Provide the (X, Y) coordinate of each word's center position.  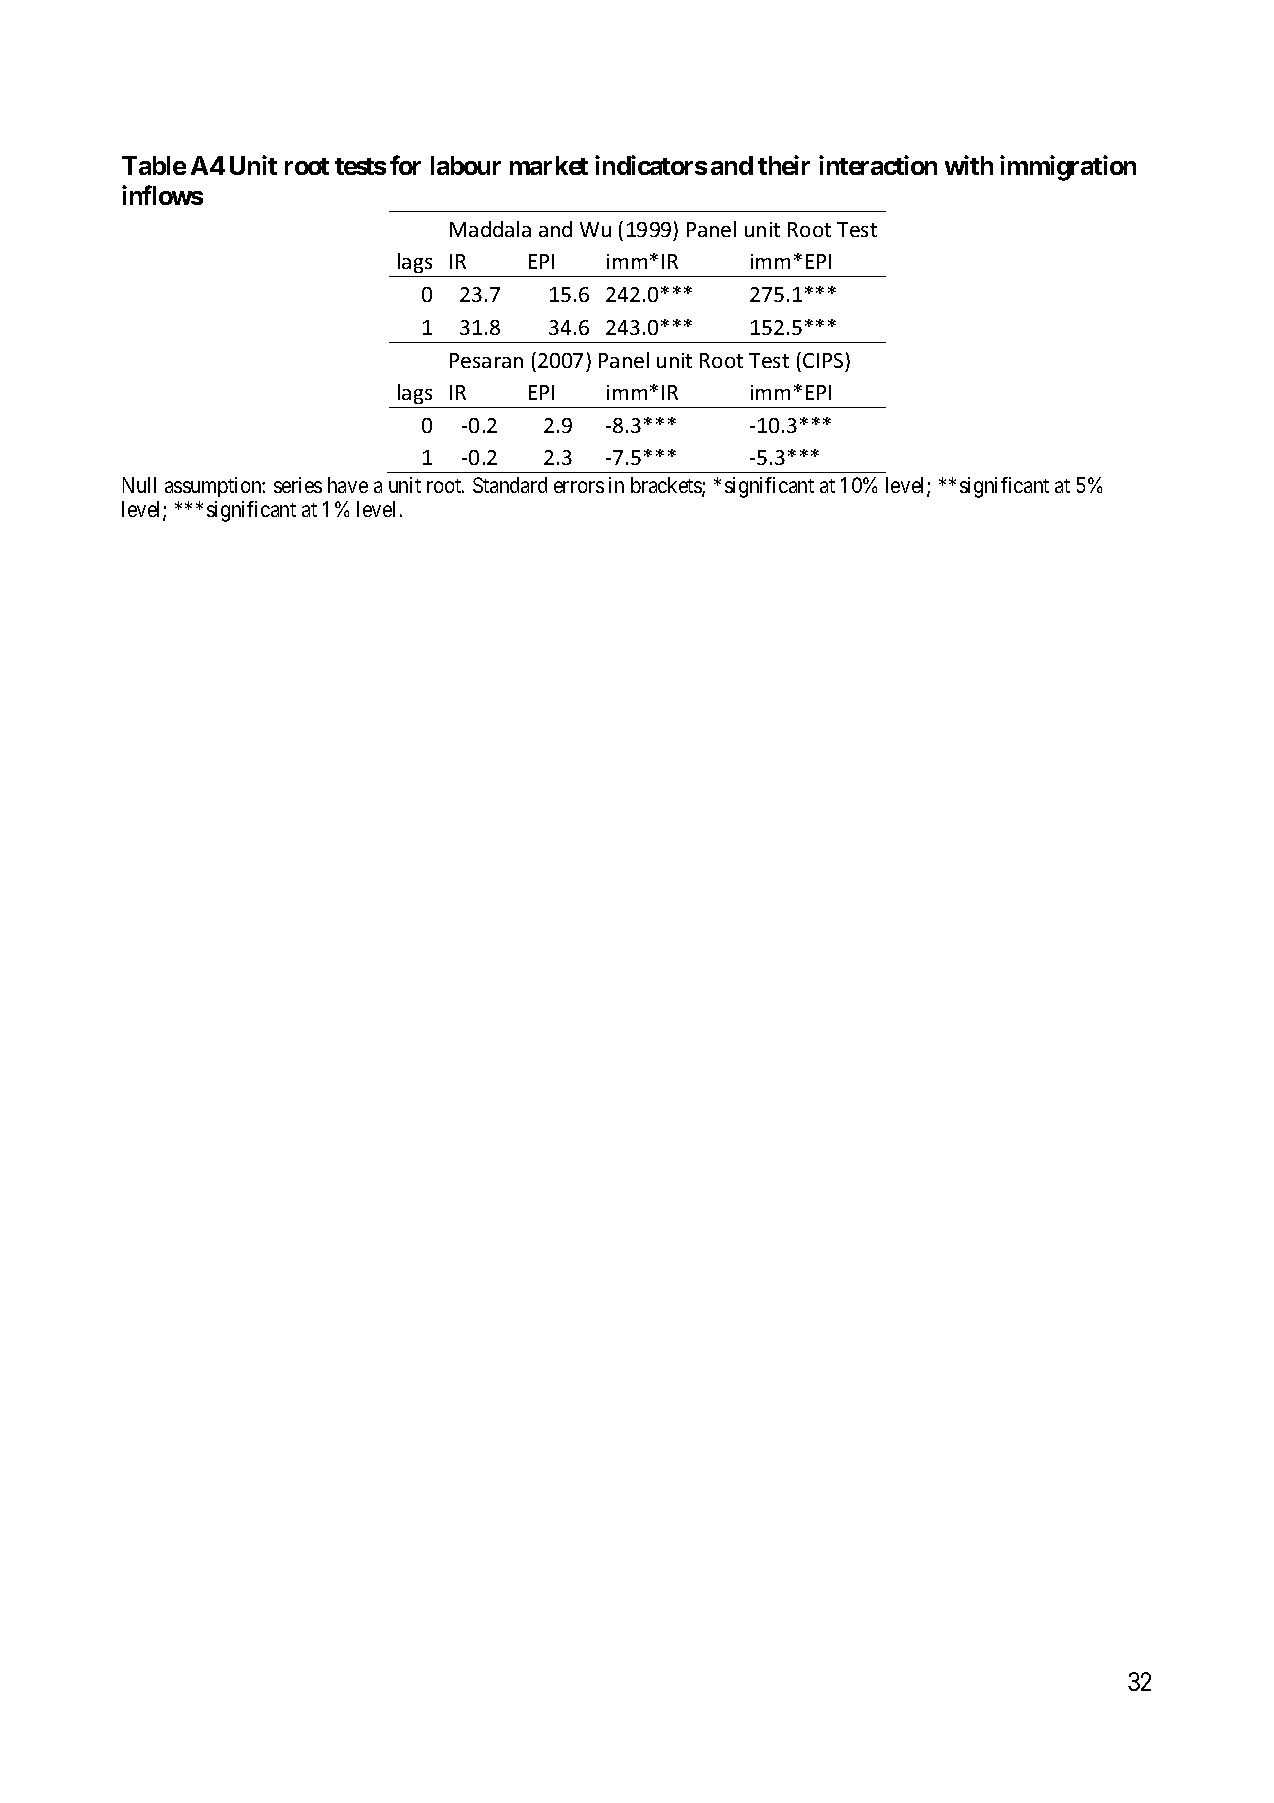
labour (466, 165)
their (784, 165)
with (969, 165)
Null (139, 485)
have (348, 485)
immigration (1068, 168)
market (549, 165)
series (298, 485)
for (405, 165)
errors (579, 487)
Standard (510, 485)
